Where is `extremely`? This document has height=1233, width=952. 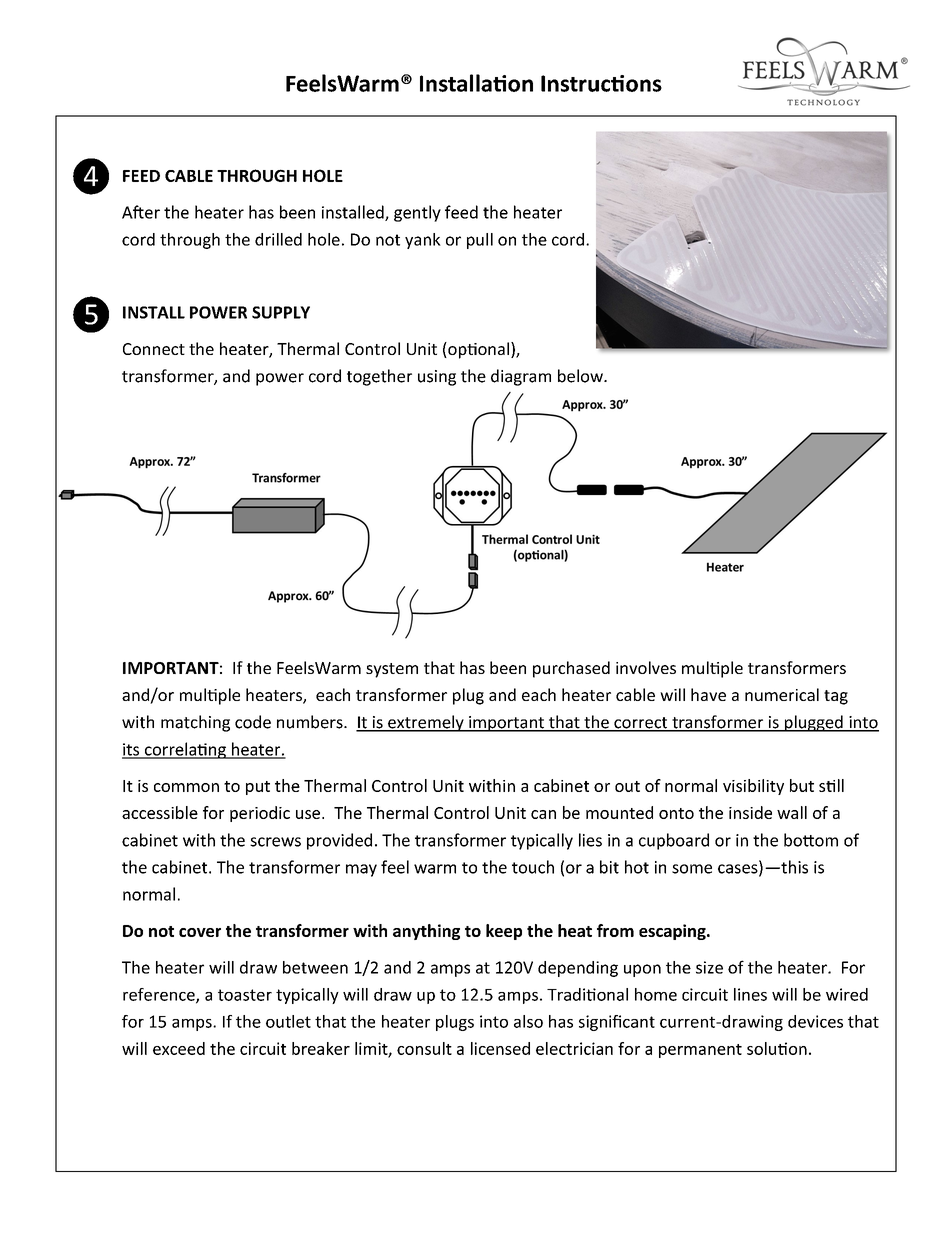 extremely is located at coordinates (426, 723).
